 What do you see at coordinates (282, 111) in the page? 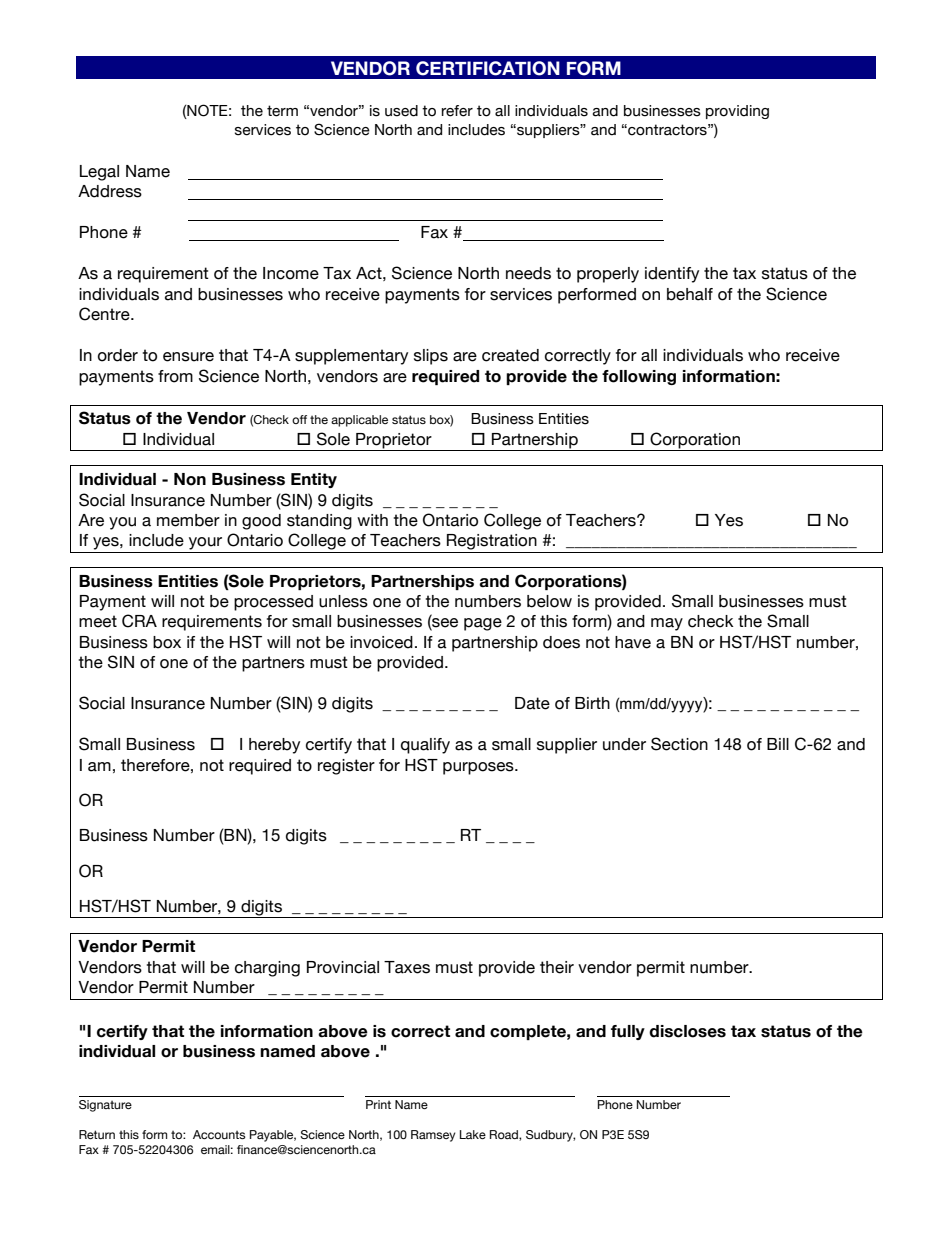
I see `term` at bounding box center [282, 111].
